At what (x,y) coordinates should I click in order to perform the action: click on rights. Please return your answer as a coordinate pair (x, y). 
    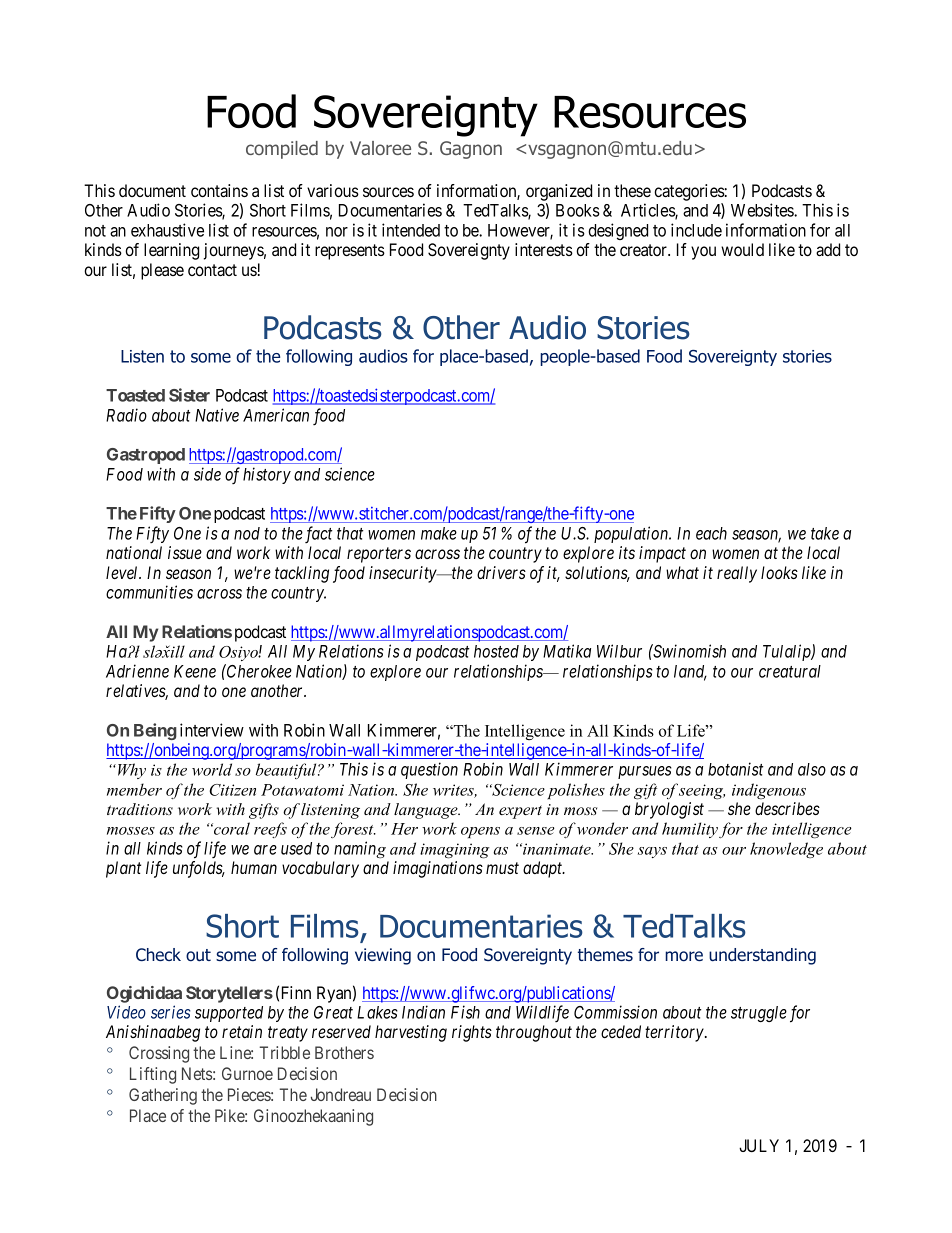
    Looking at the image, I should click on (472, 1033).
